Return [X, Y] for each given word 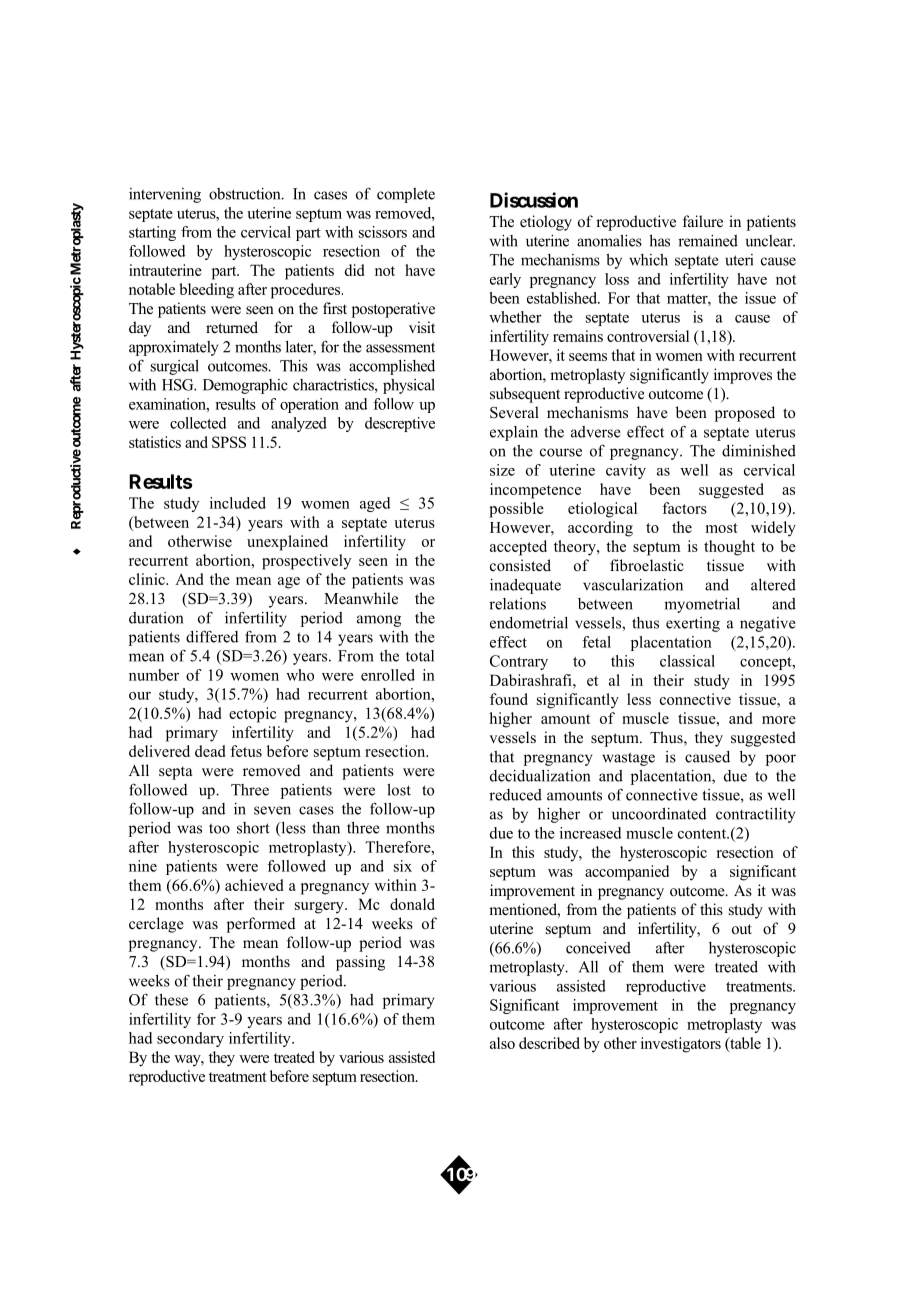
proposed [745, 414]
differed [212, 636]
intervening [165, 195]
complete [406, 195]
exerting [693, 624]
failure [703, 221]
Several [514, 412]
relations [517, 604]
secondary [190, 1039]
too [219, 828]
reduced [515, 795]
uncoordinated [659, 814]
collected [198, 423]
